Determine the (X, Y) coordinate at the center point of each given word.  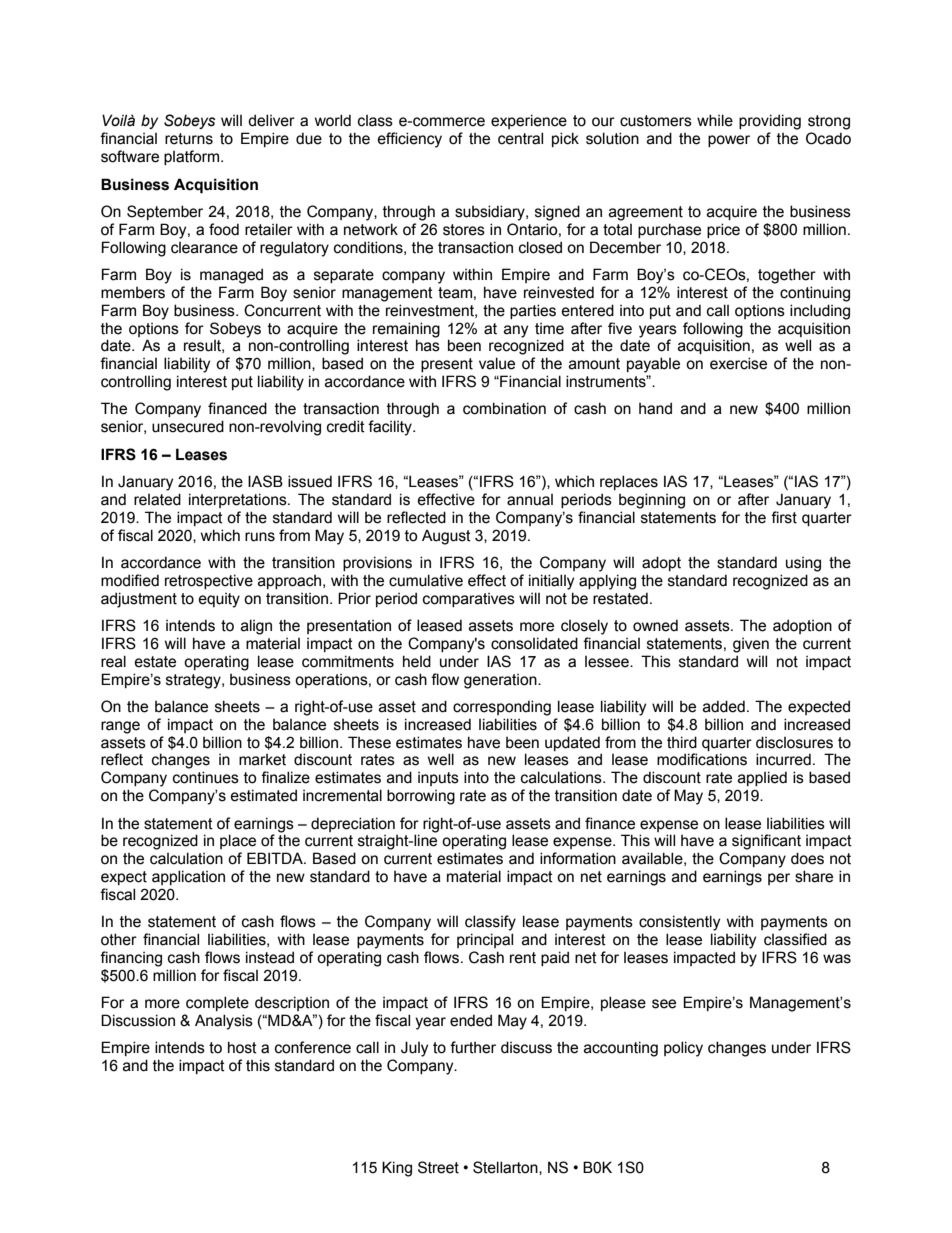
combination (504, 408)
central (520, 138)
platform (193, 157)
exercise (738, 363)
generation (501, 681)
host (242, 1047)
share (814, 876)
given (751, 645)
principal (485, 940)
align (256, 627)
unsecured (188, 426)
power (729, 141)
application (188, 877)
